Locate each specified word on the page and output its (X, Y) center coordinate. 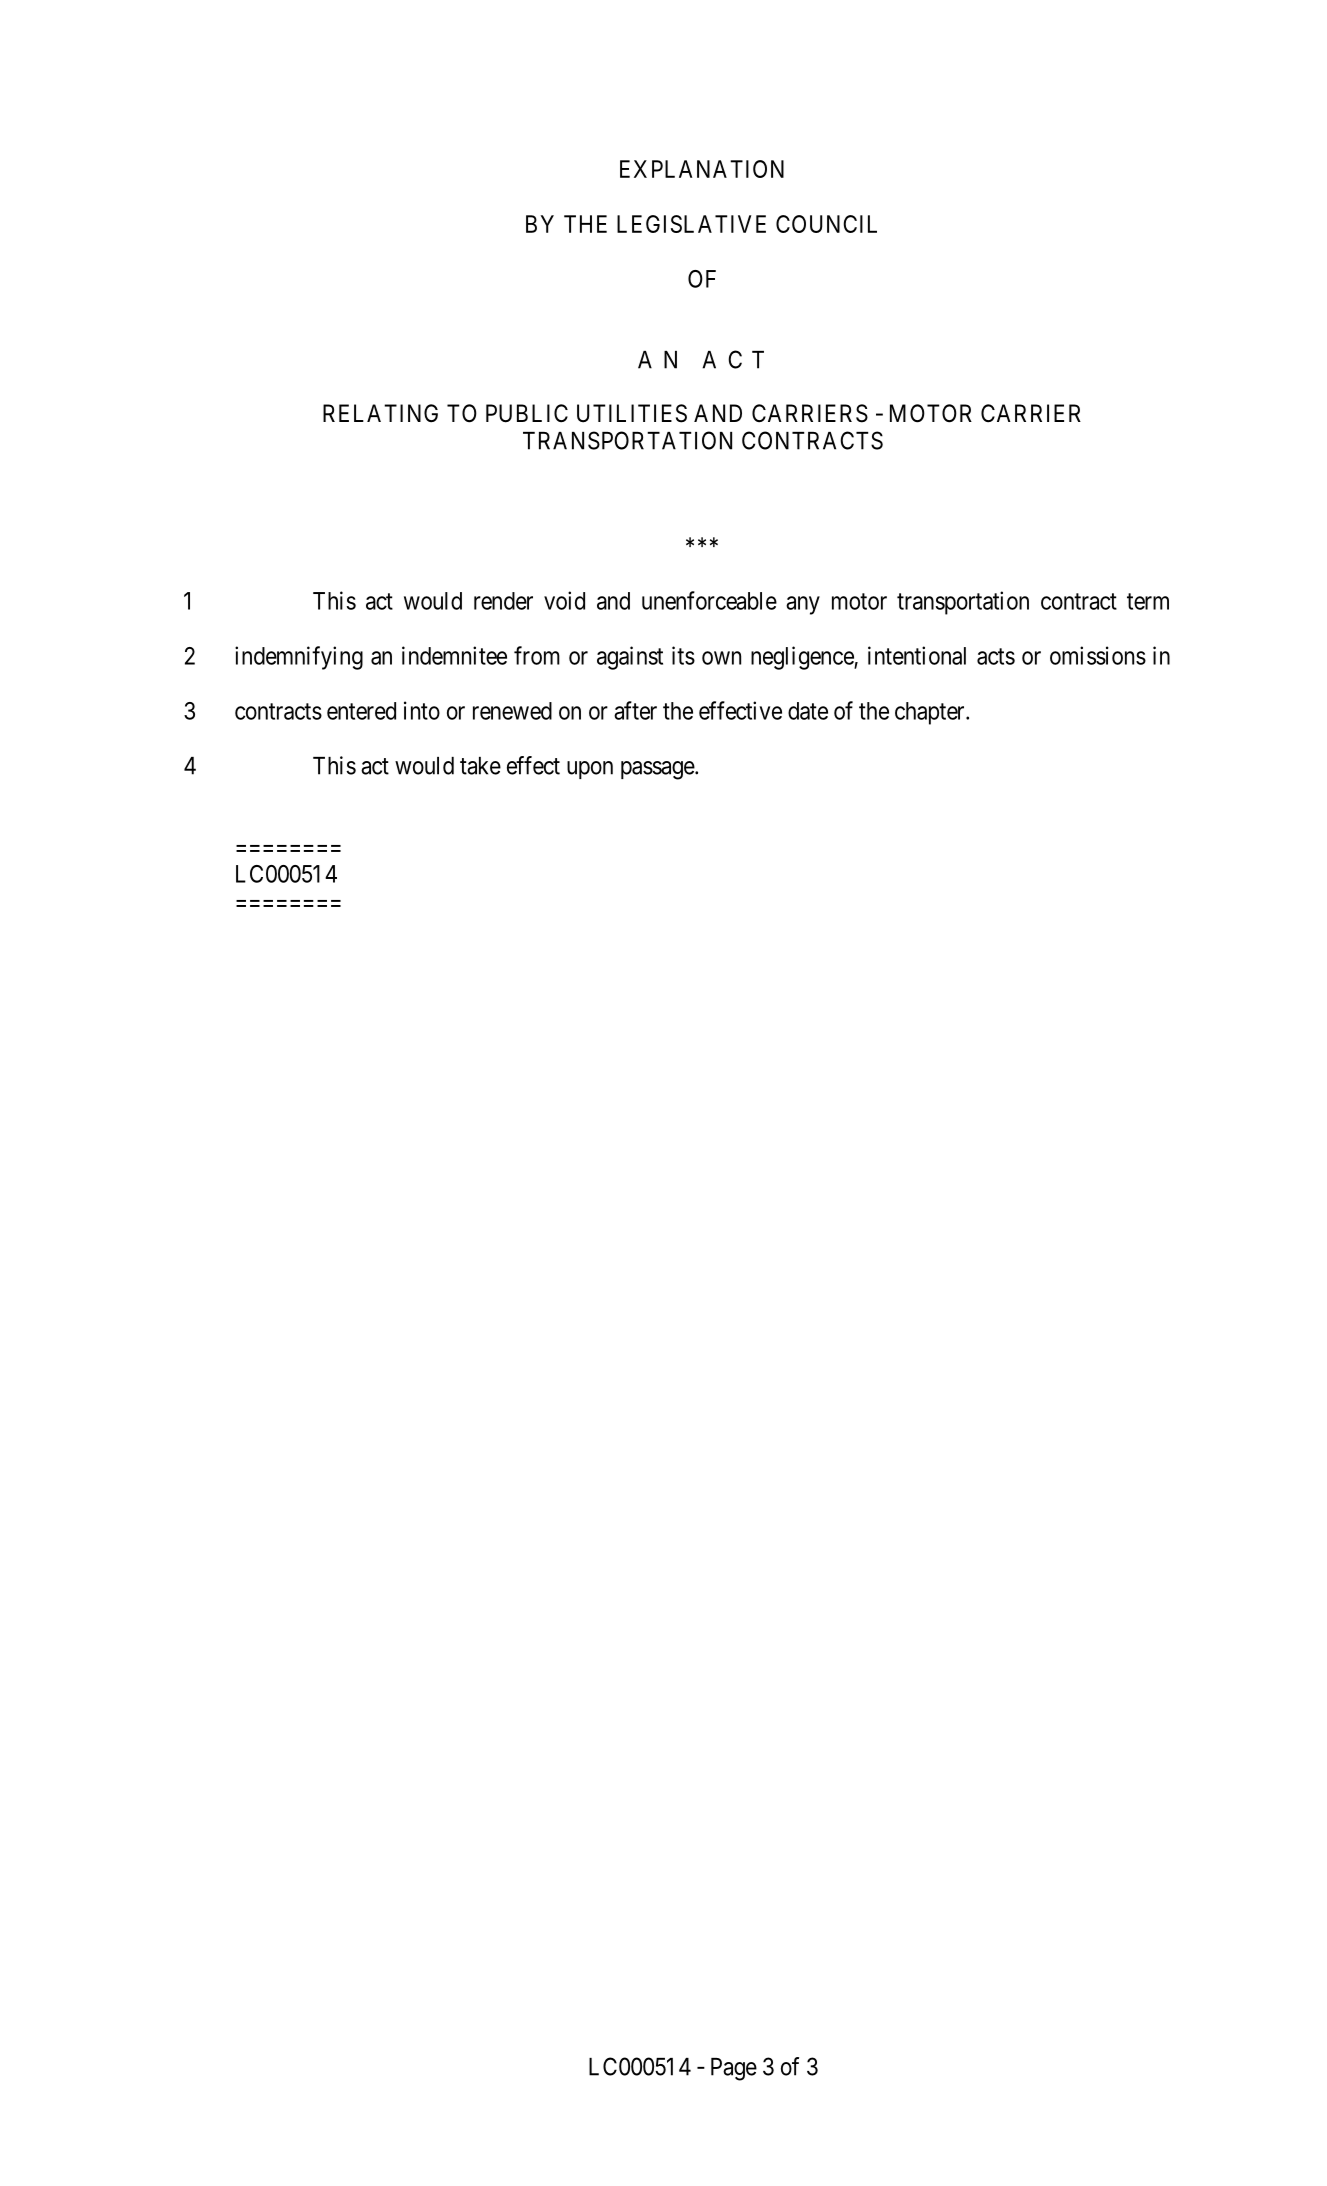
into (422, 710)
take (480, 766)
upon (590, 770)
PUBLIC (527, 413)
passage (658, 770)
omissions (1098, 655)
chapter (931, 713)
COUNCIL (826, 224)
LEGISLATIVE (691, 224)
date (808, 711)
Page (734, 2069)
